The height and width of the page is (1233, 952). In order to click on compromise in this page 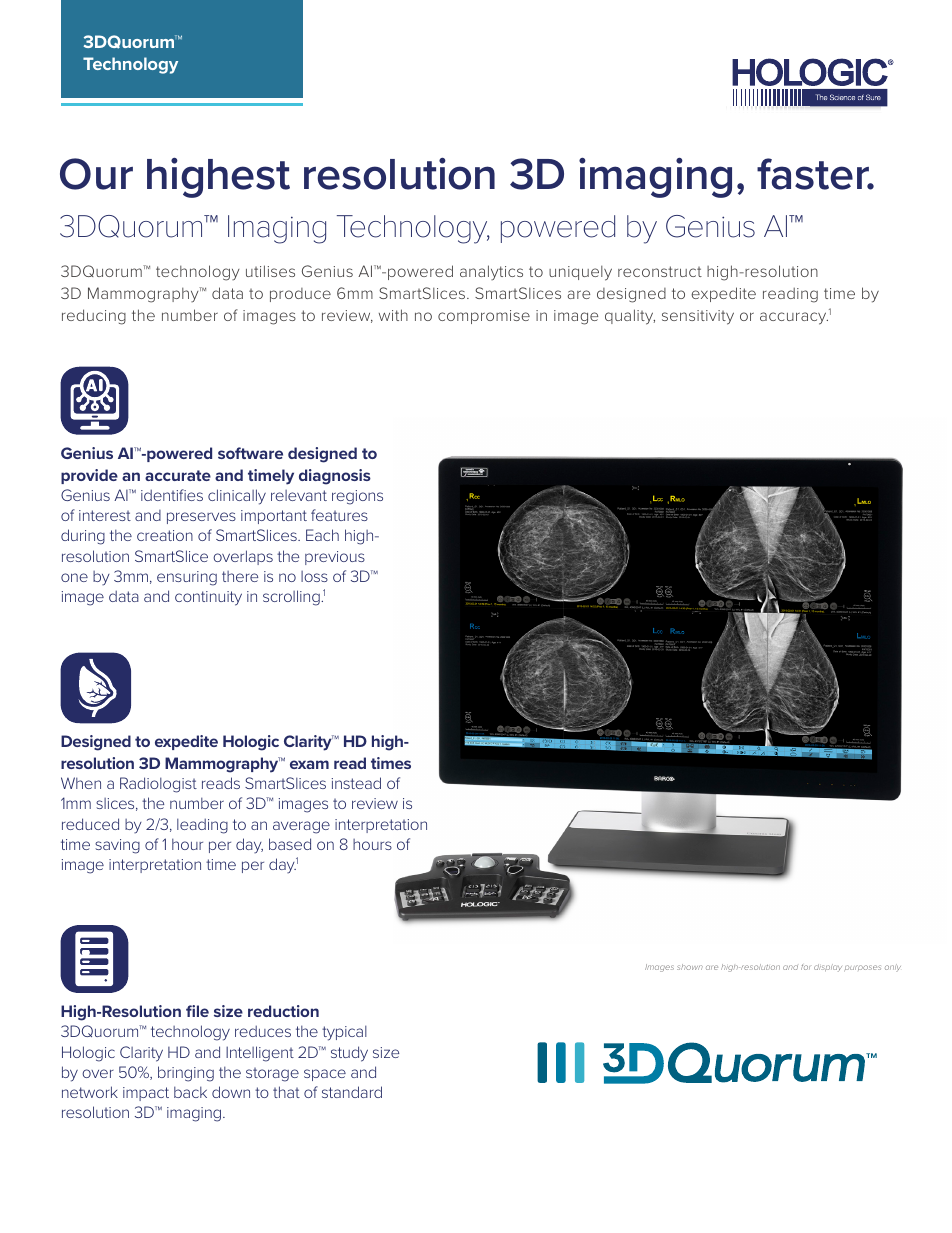, I will do `click(484, 317)`.
